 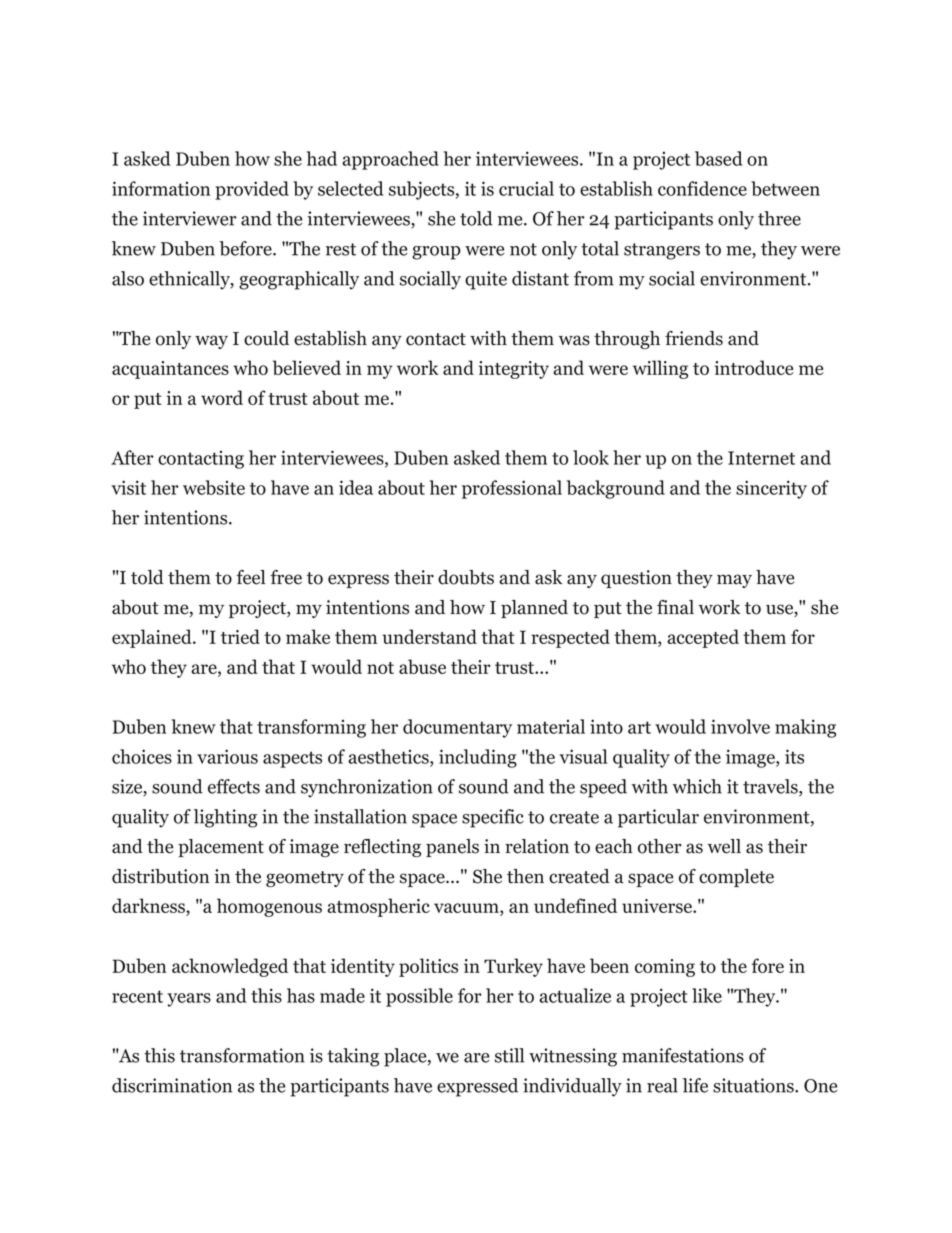 What do you see at coordinates (227, 756) in the page?
I see `various` at bounding box center [227, 756].
